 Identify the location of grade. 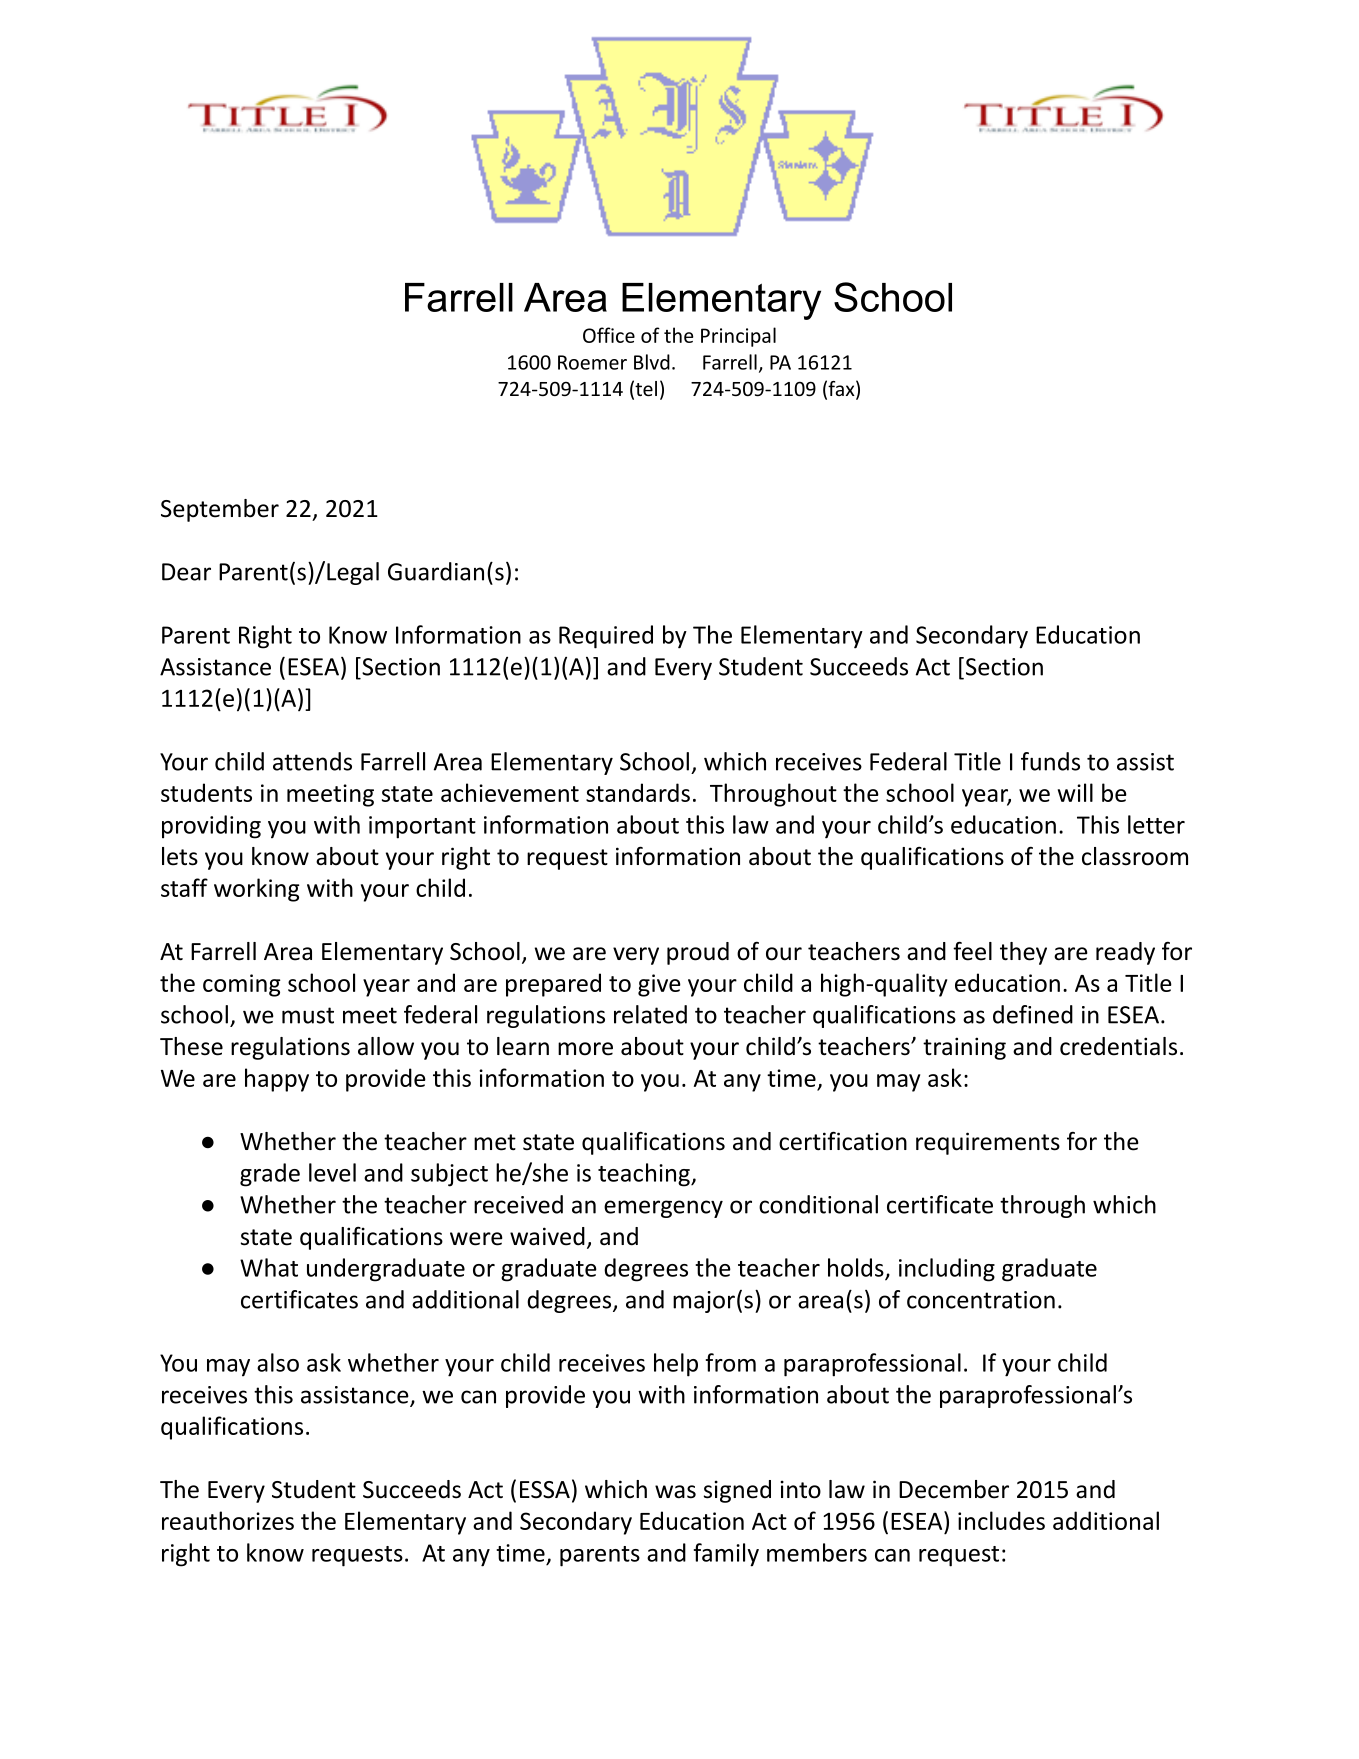
(270, 1175).
